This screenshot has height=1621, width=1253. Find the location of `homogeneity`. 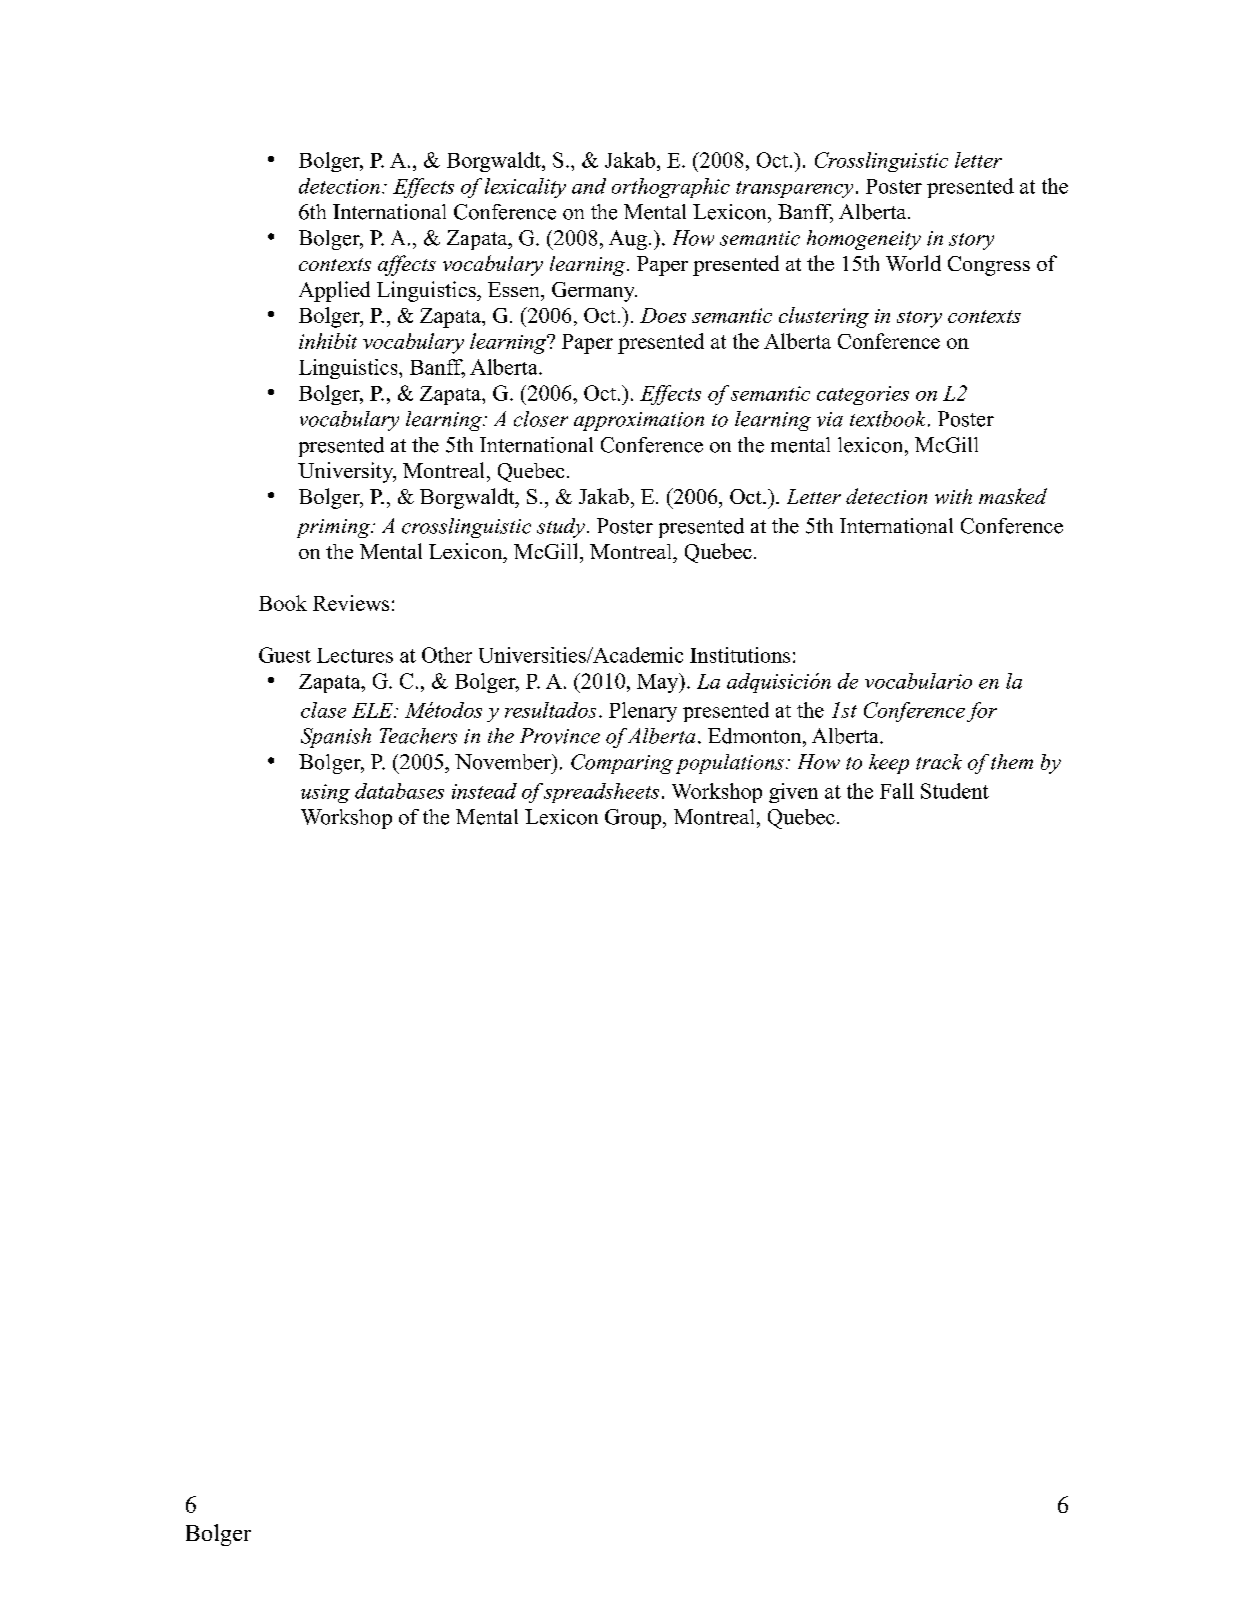

homogeneity is located at coordinates (864, 240).
